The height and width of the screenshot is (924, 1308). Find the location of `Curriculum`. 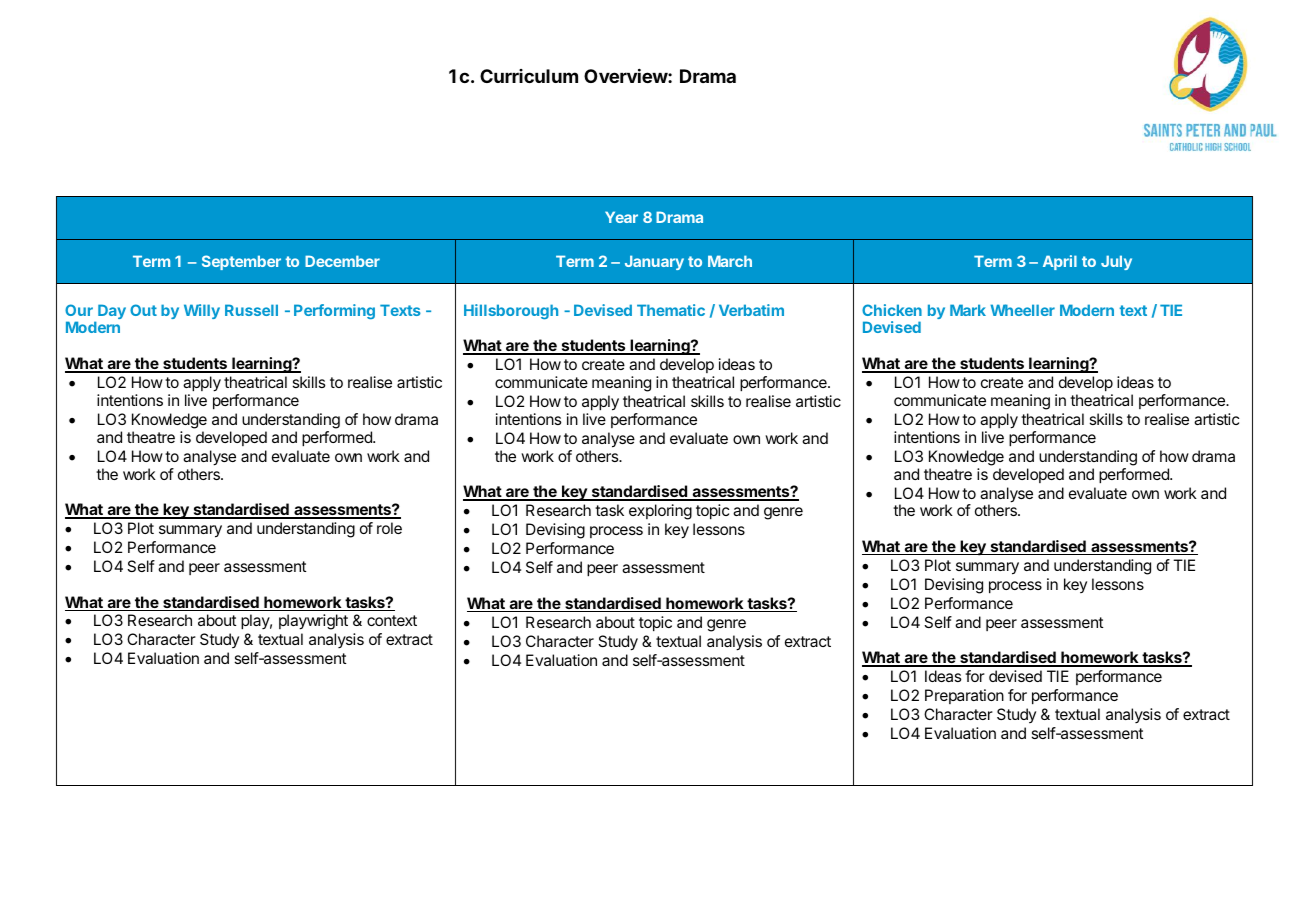

Curriculum is located at coordinates (529, 76).
